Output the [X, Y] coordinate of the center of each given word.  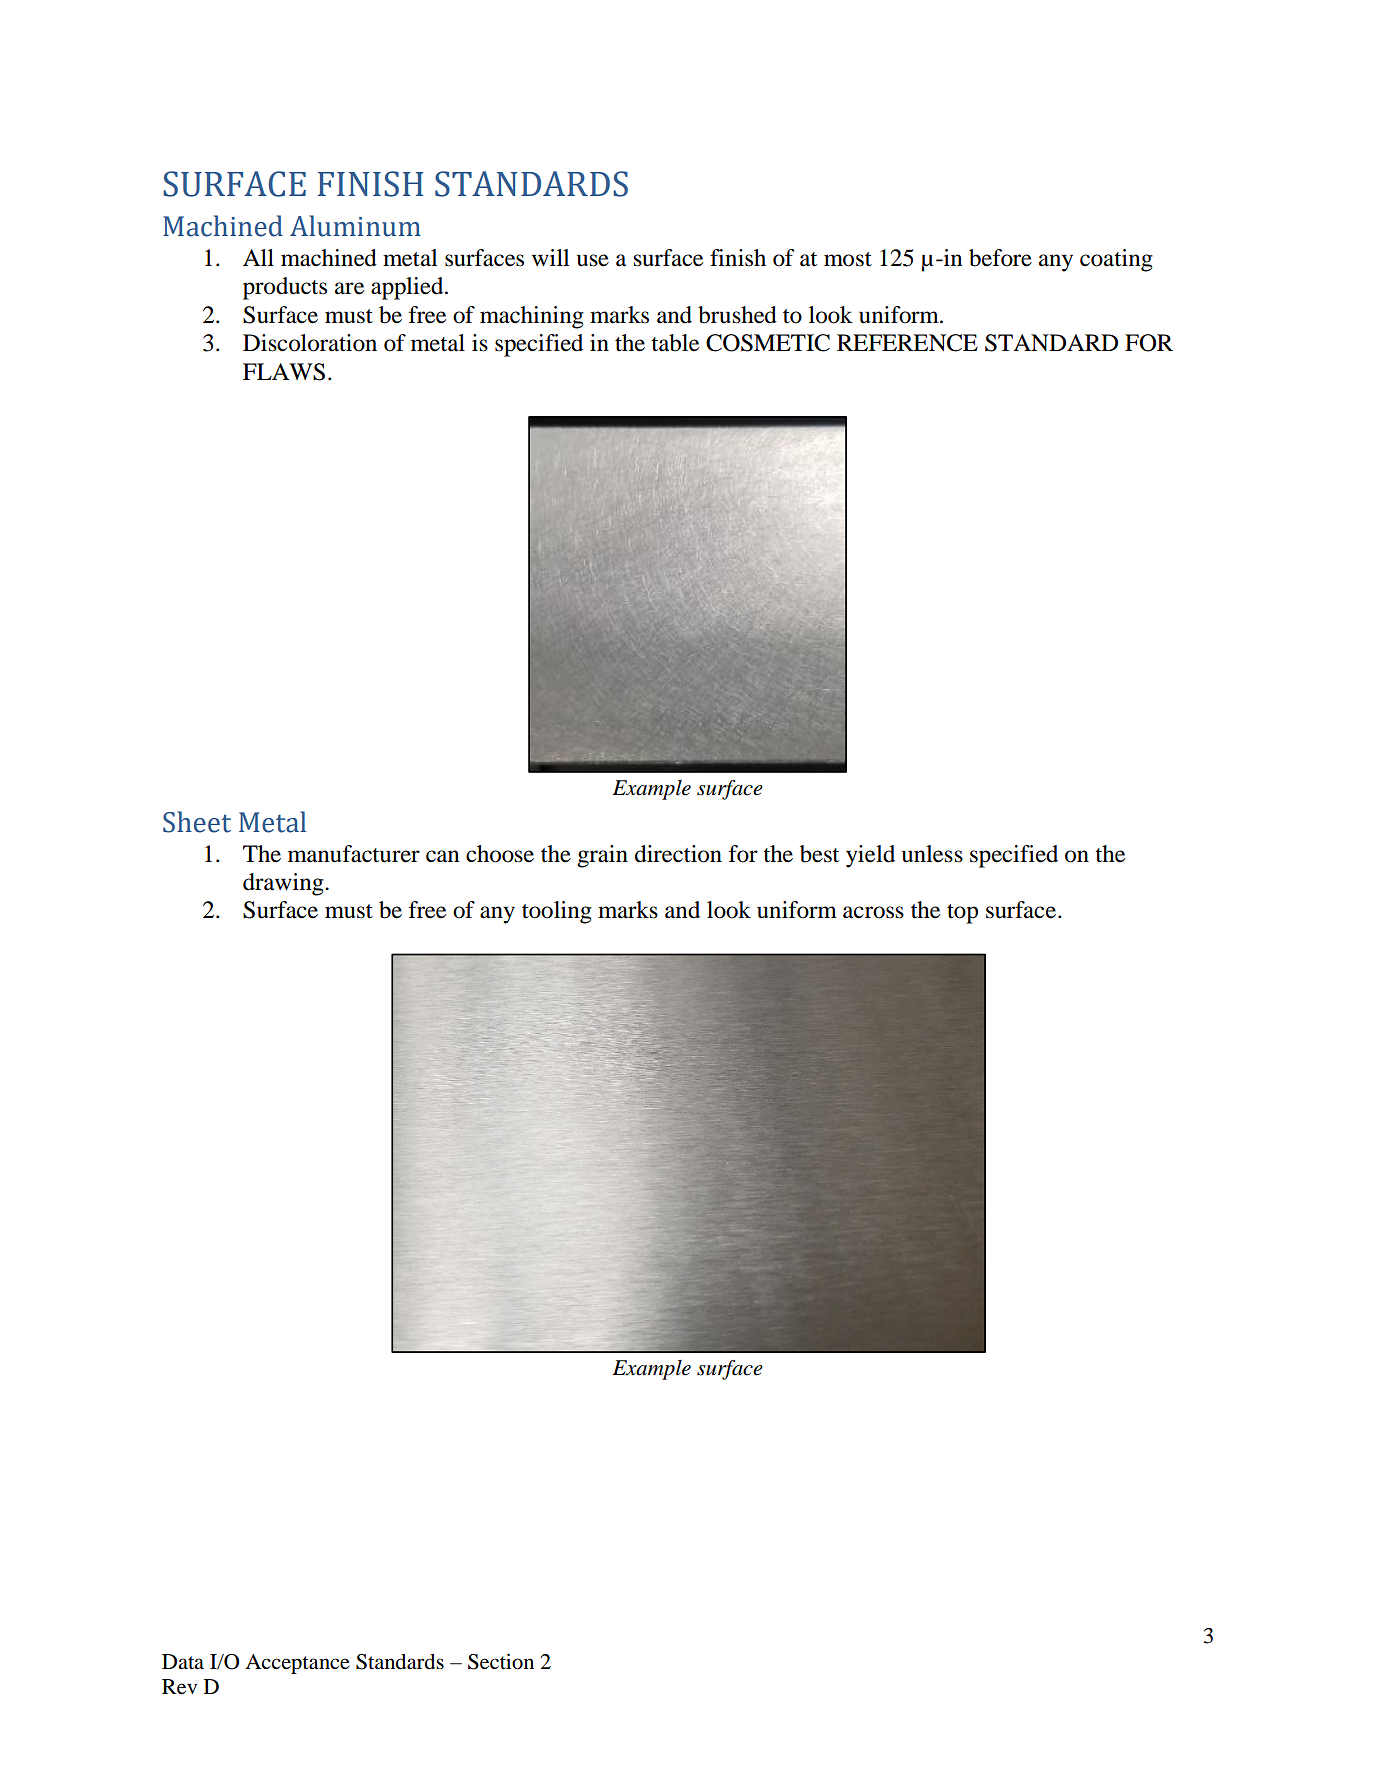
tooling [557, 912]
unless [932, 854]
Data [183, 1661]
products [285, 288]
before [1000, 258]
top [962, 914]
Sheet [197, 822]
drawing [284, 884]
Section [501, 1661]
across [873, 912]
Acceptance [297, 1664]
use [593, 260]
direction [678, 854]
